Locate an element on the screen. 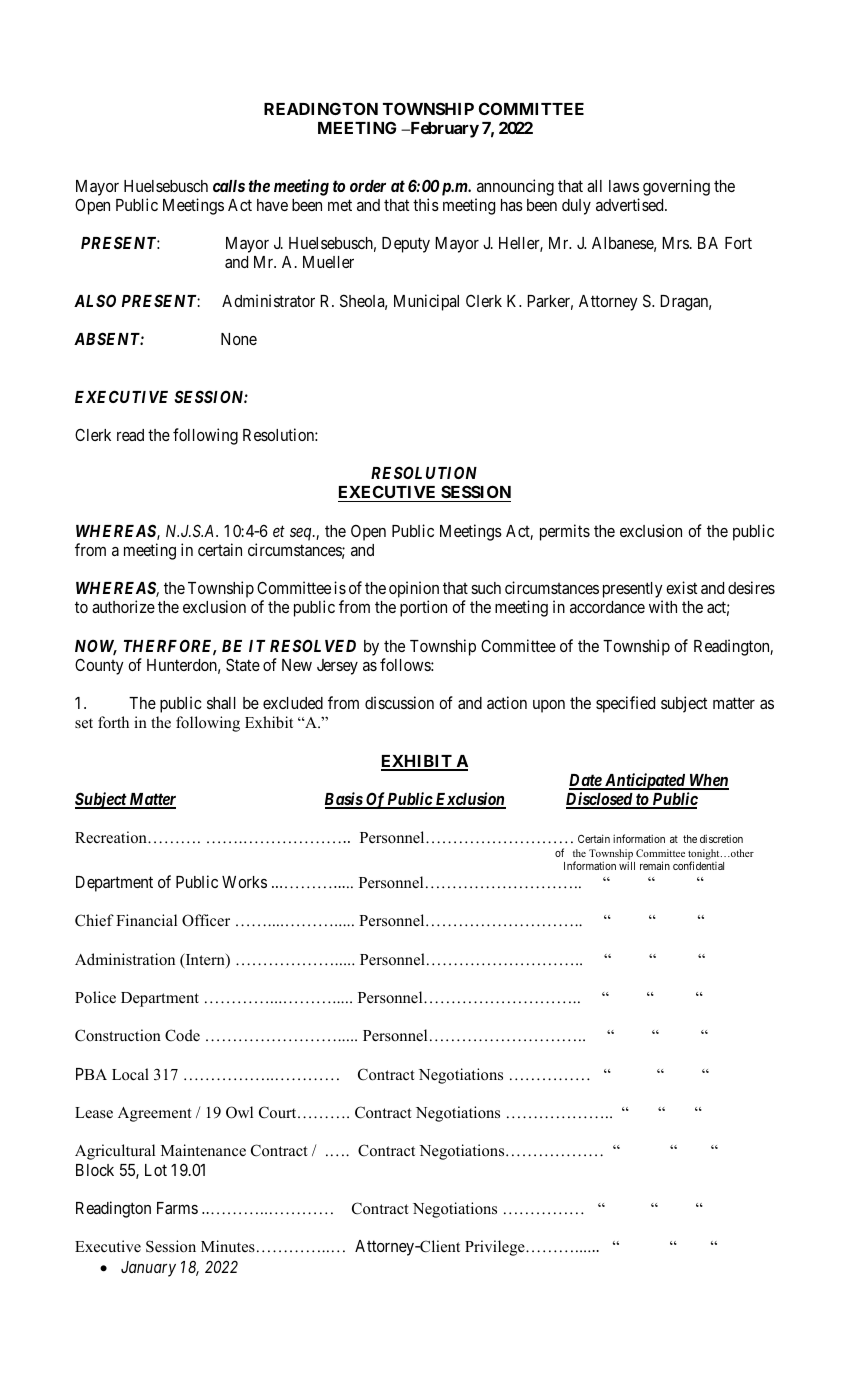 The image size is (849, 1400). Works is located at coordinates (244, 882).
